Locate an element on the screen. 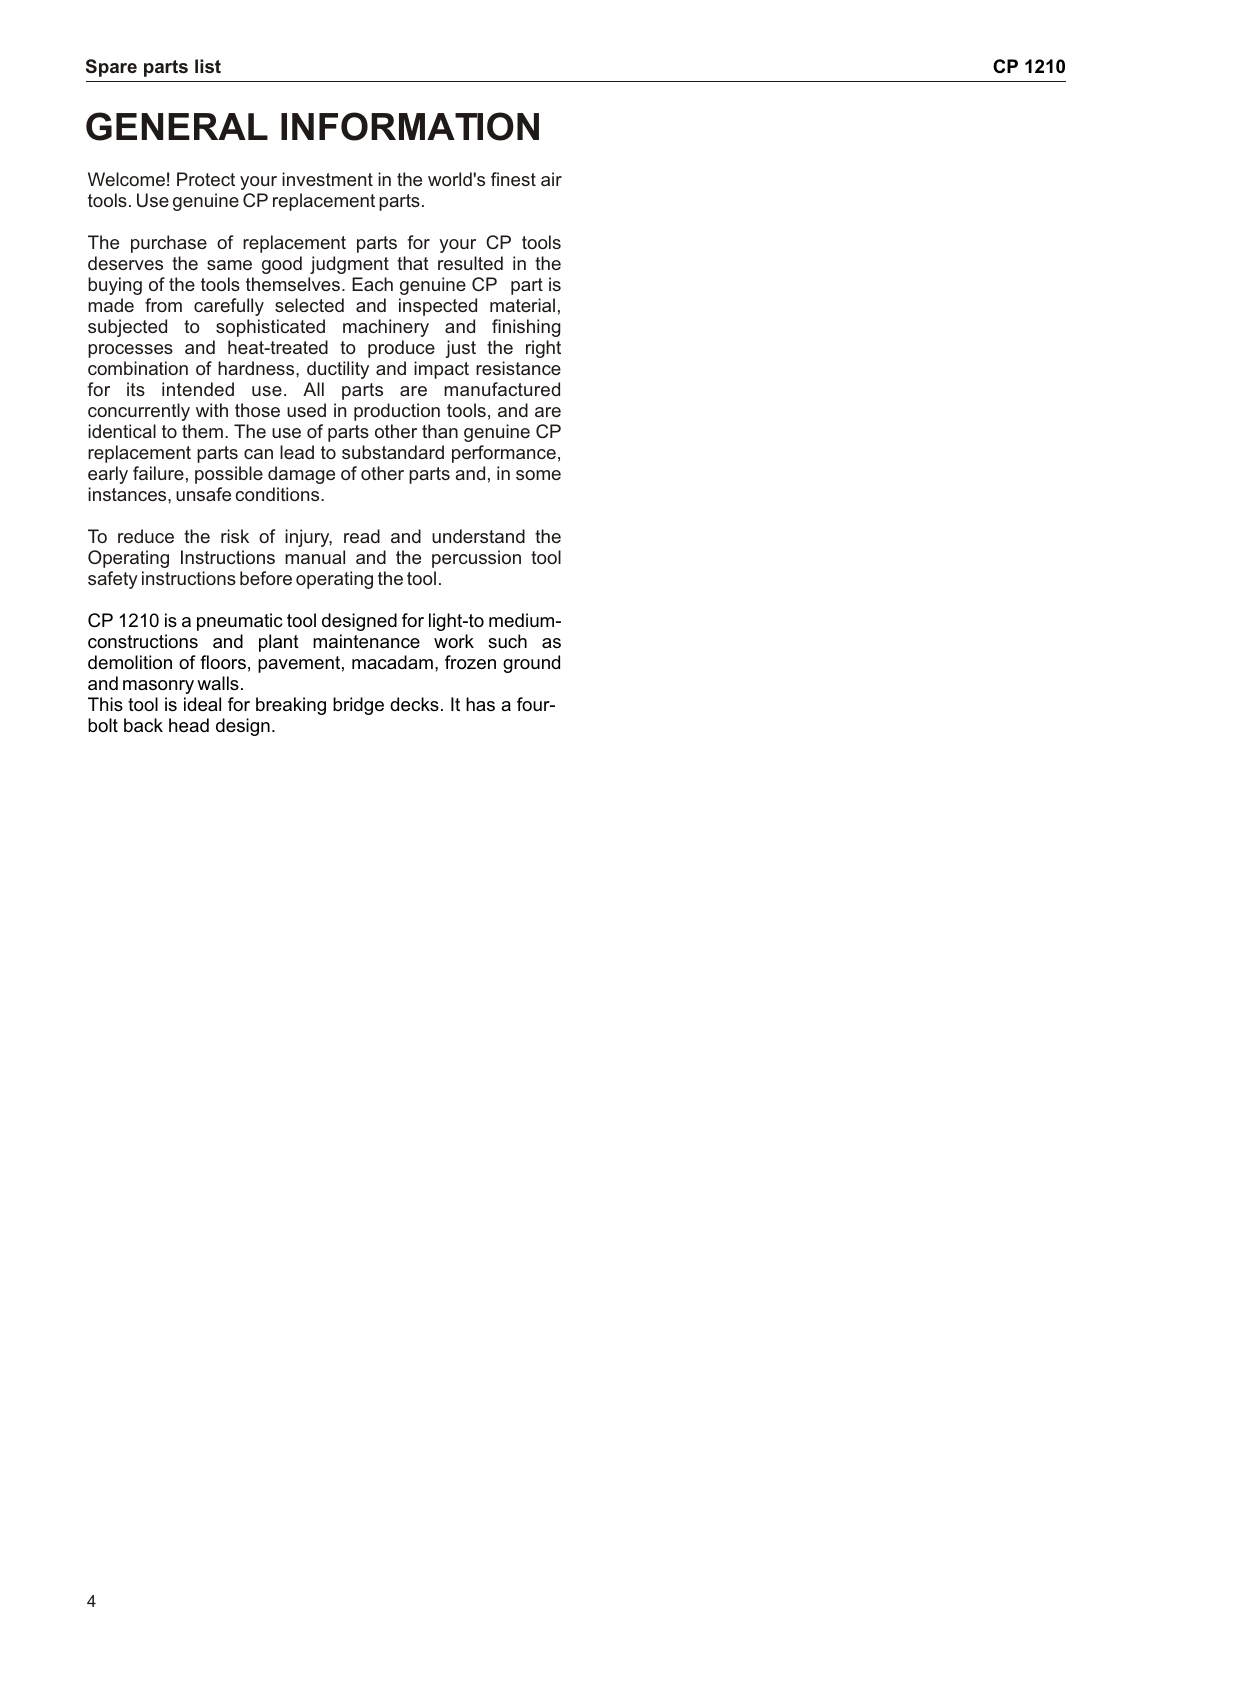 This screenshot has height=1690, width=1247. INFORMATION is located at coordinates (410, 126).
